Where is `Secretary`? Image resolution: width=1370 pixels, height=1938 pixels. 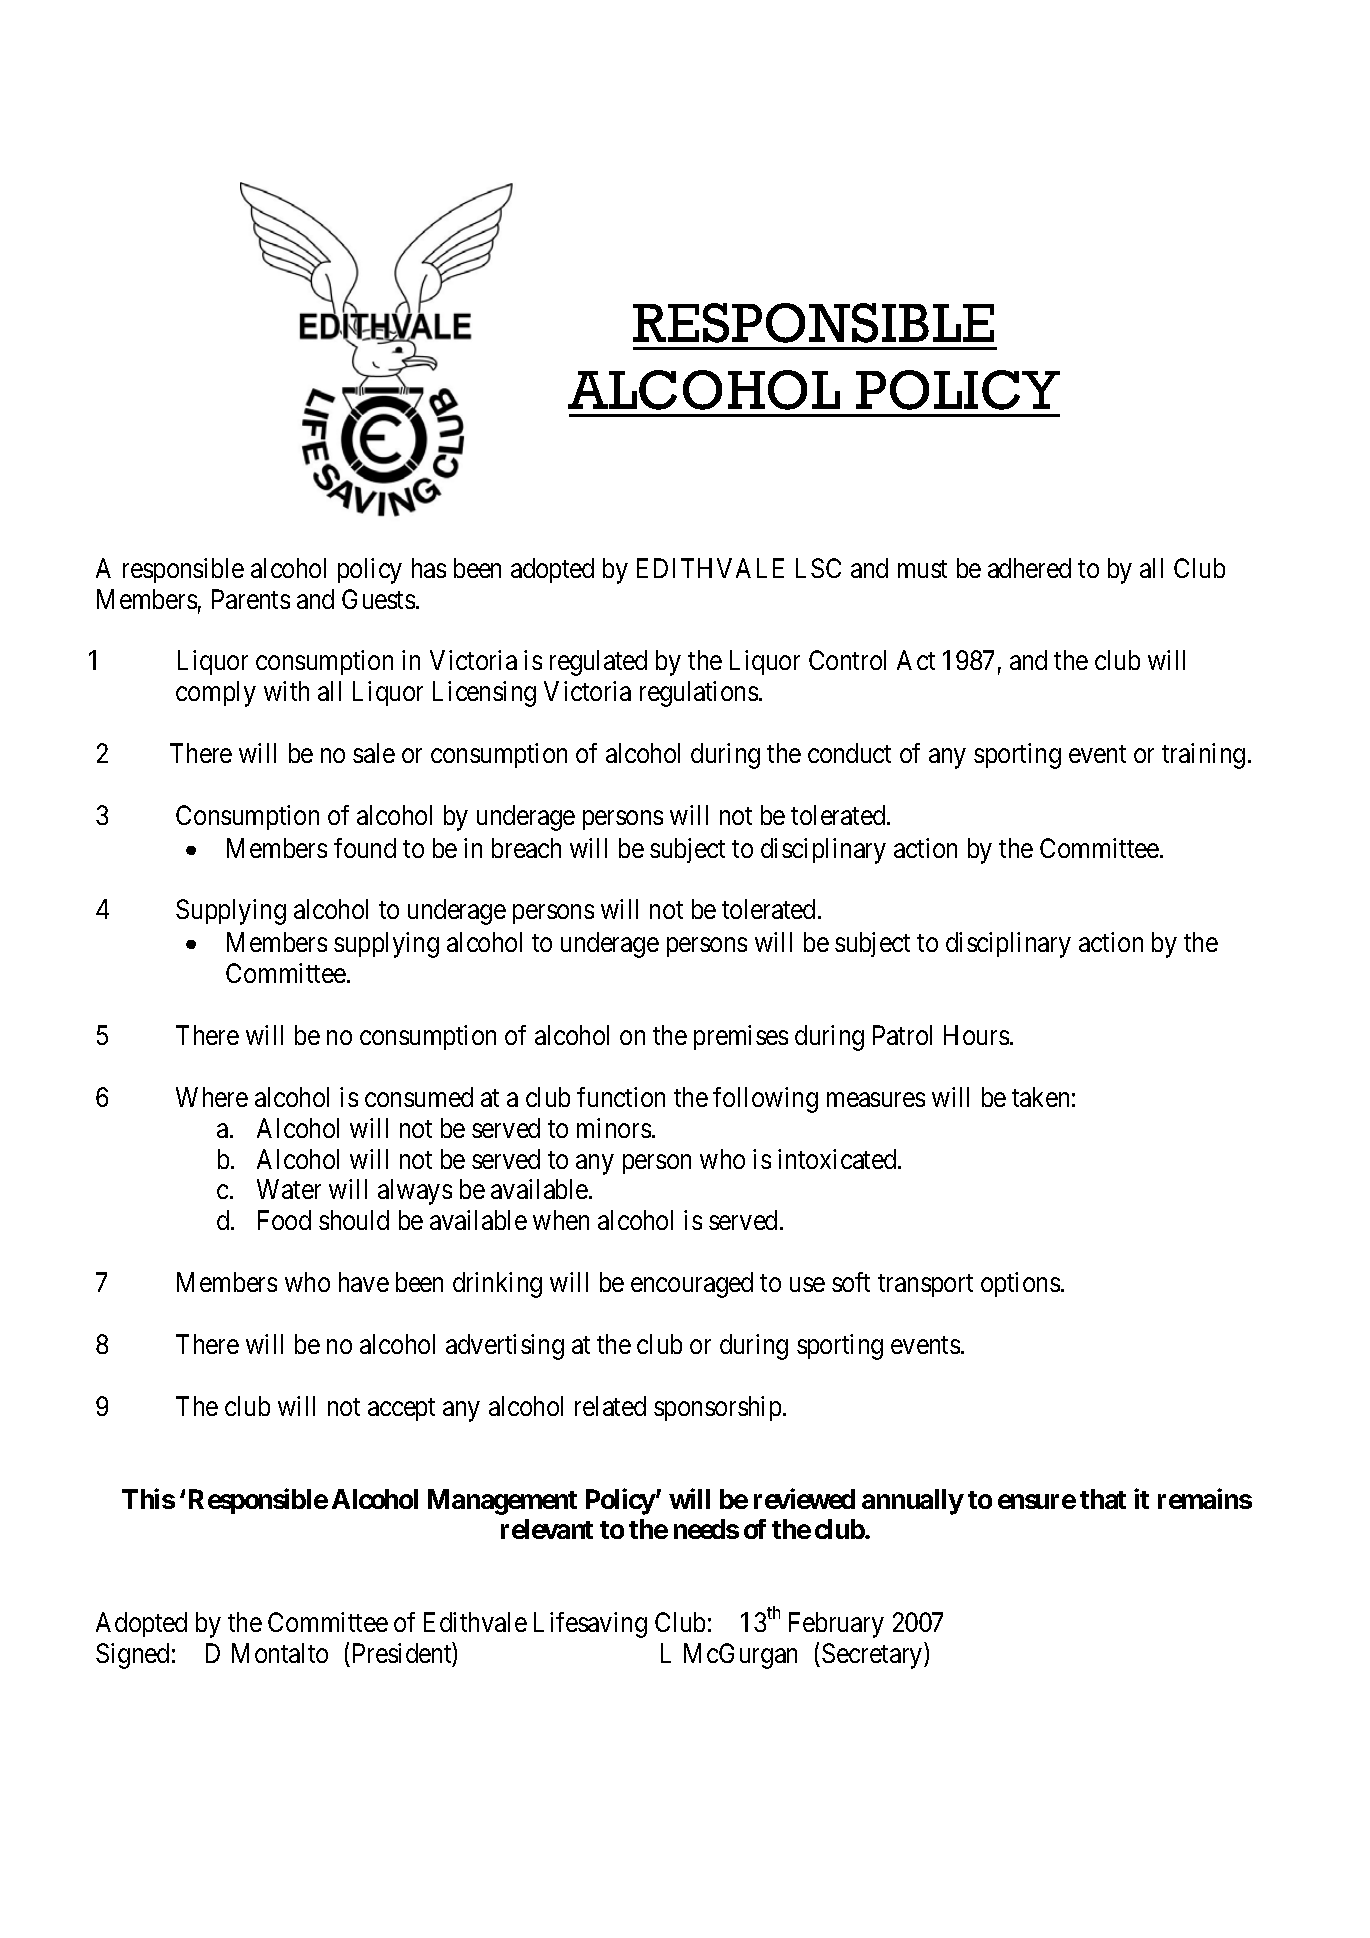 Secretary is located at coordinates (873, 1656).
